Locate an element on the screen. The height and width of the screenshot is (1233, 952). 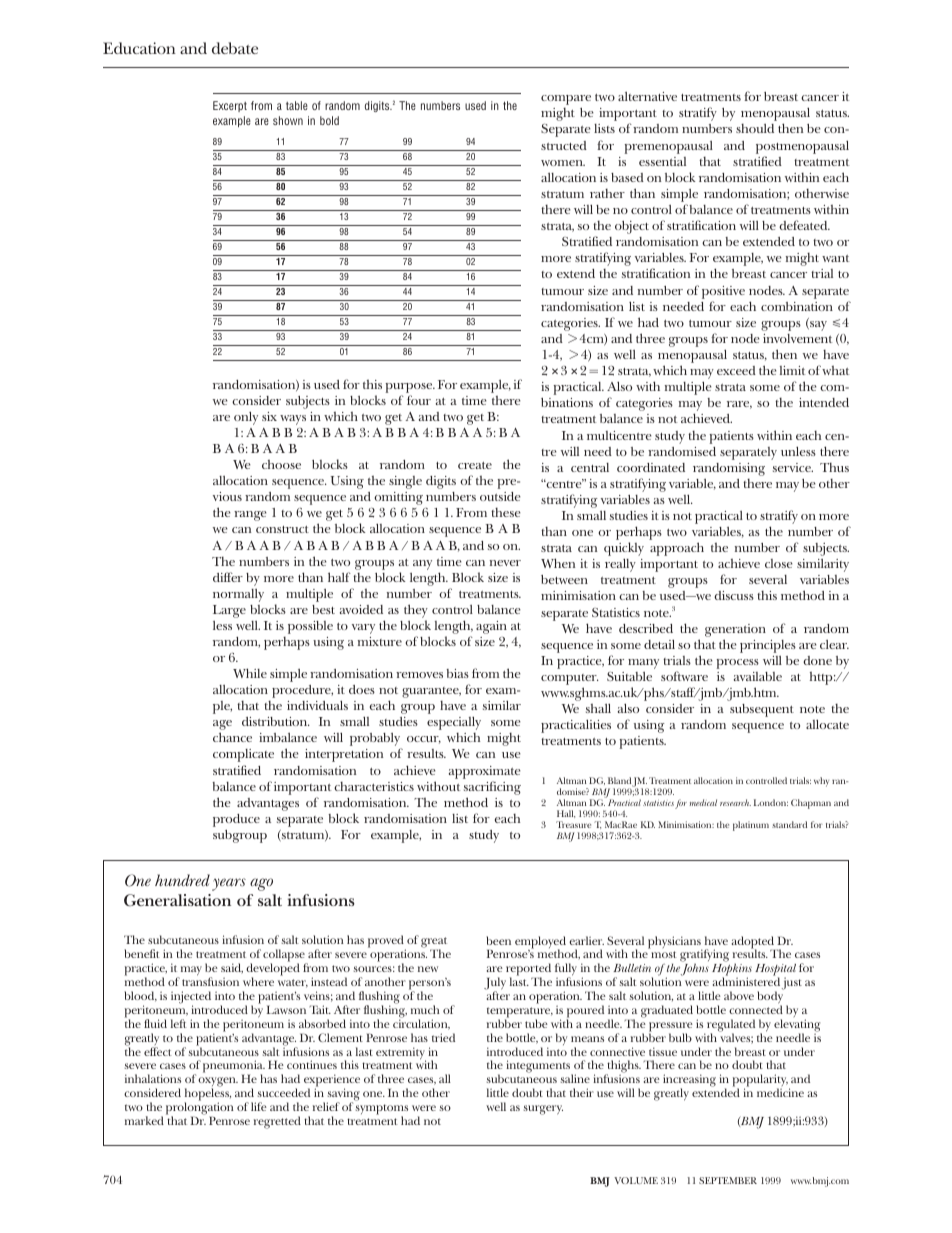
should is located at coordinates (755, 128).
